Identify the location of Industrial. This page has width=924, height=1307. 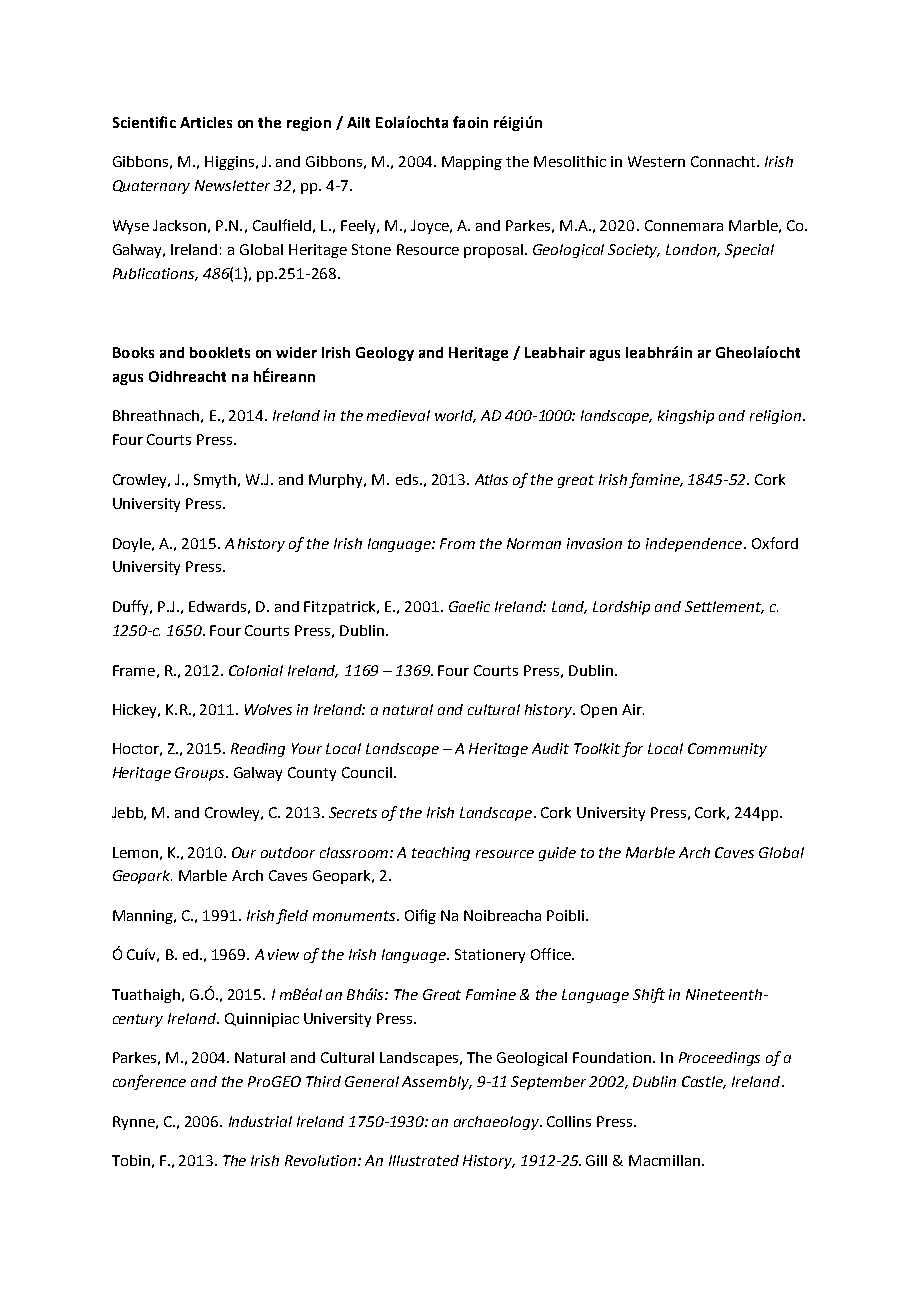
(260, 1121).
